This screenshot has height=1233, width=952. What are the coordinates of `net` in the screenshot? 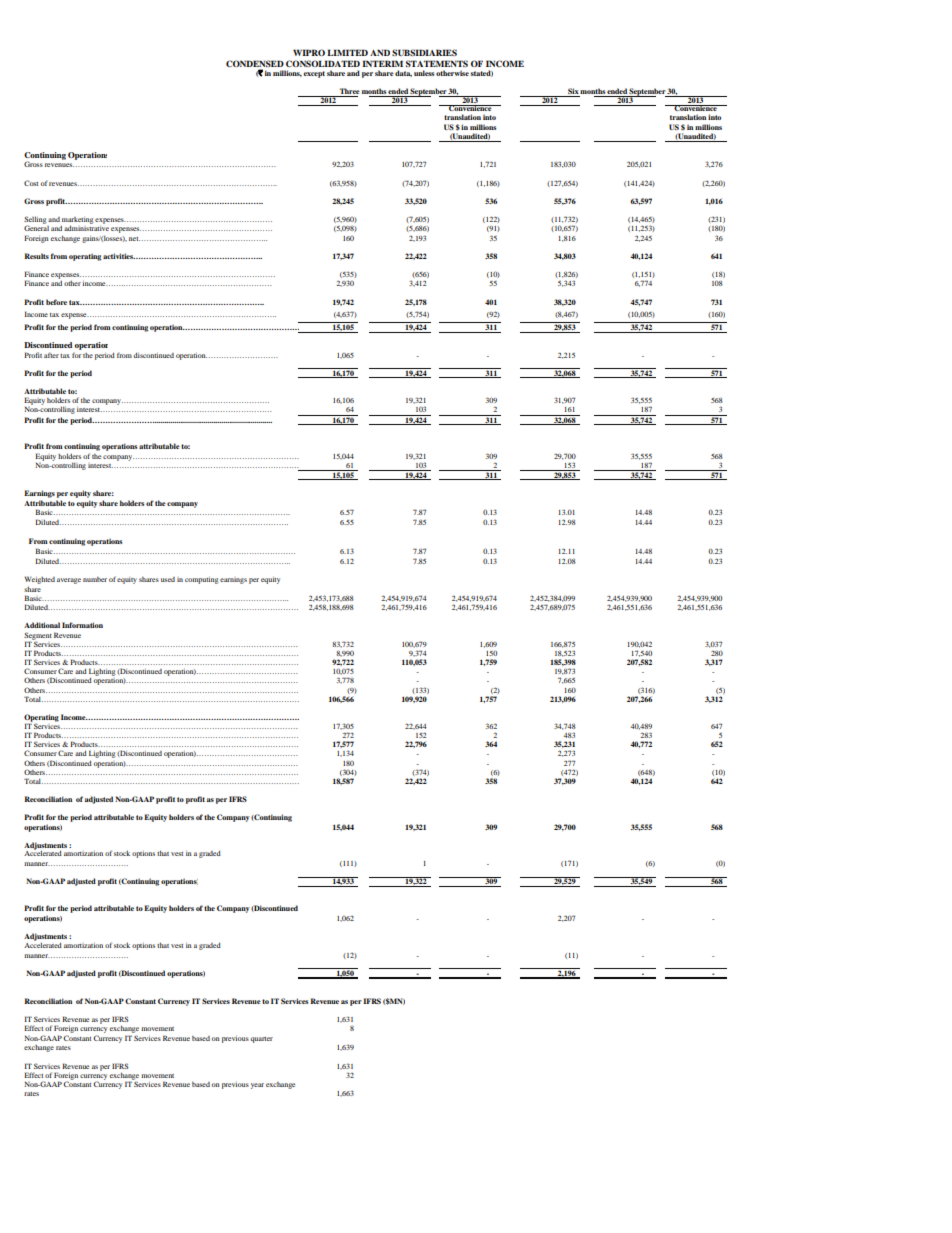 It's located at (134, 239).
